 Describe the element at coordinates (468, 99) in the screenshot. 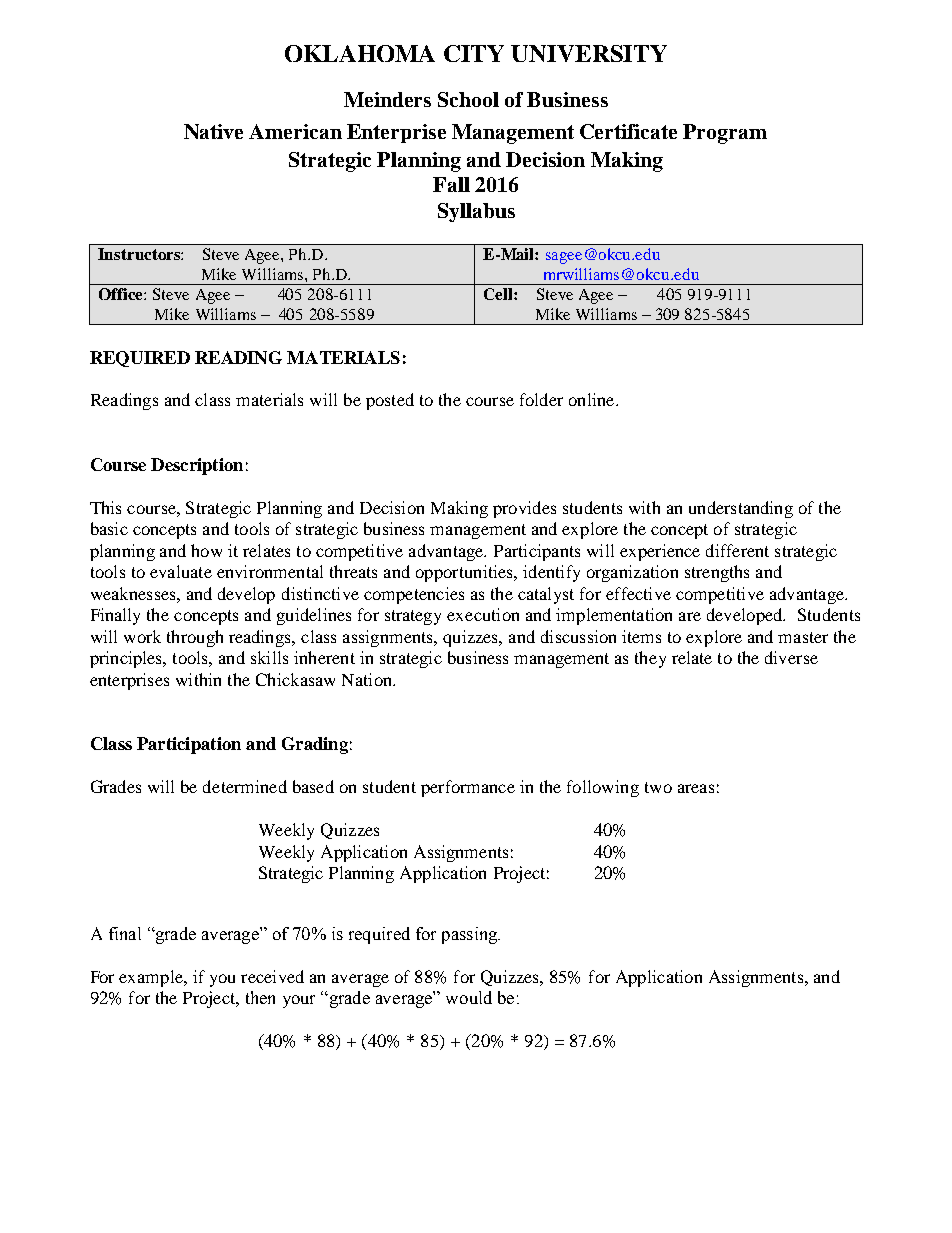

I see `School` at that location.
